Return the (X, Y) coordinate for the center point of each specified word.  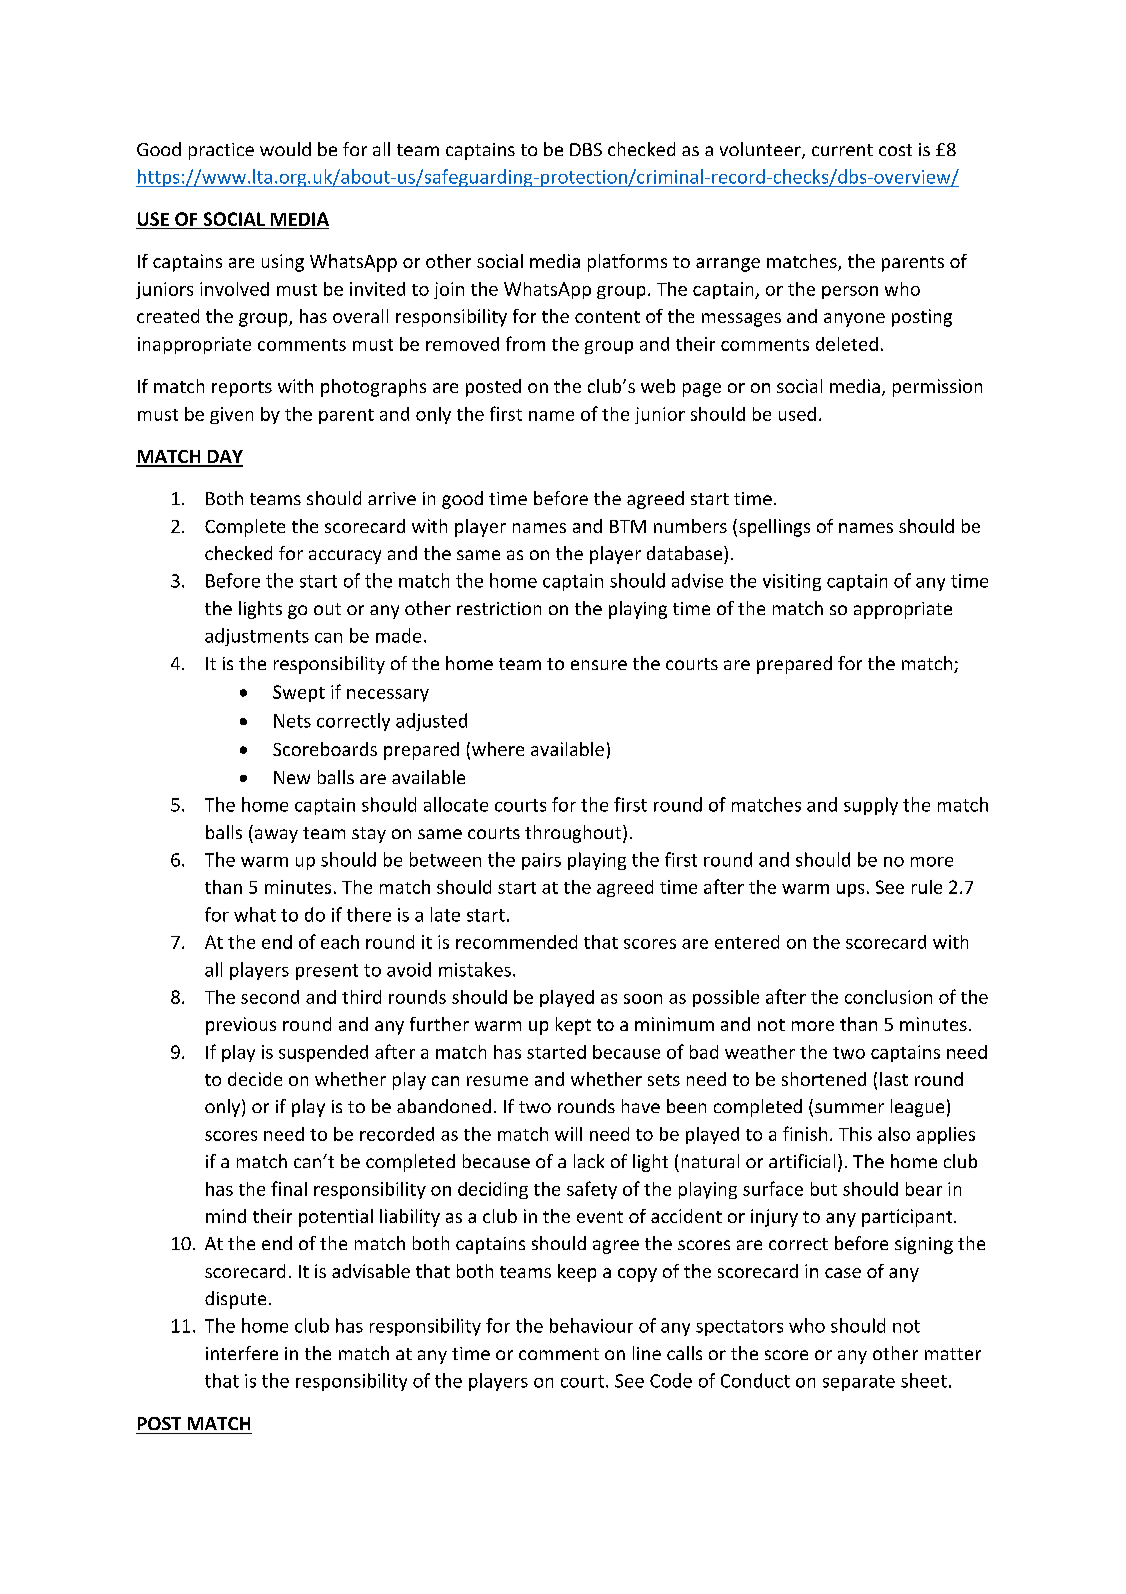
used (797, 414)
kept (573, 1026)
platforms (627, 263)
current (842, 150)
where (498, 749)
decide (255, 1079)
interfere (242, 1353)
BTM (628, 526)
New (292, 777)
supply (871, 806)
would (285, 149)
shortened (824, 1079)
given (231, 415)
